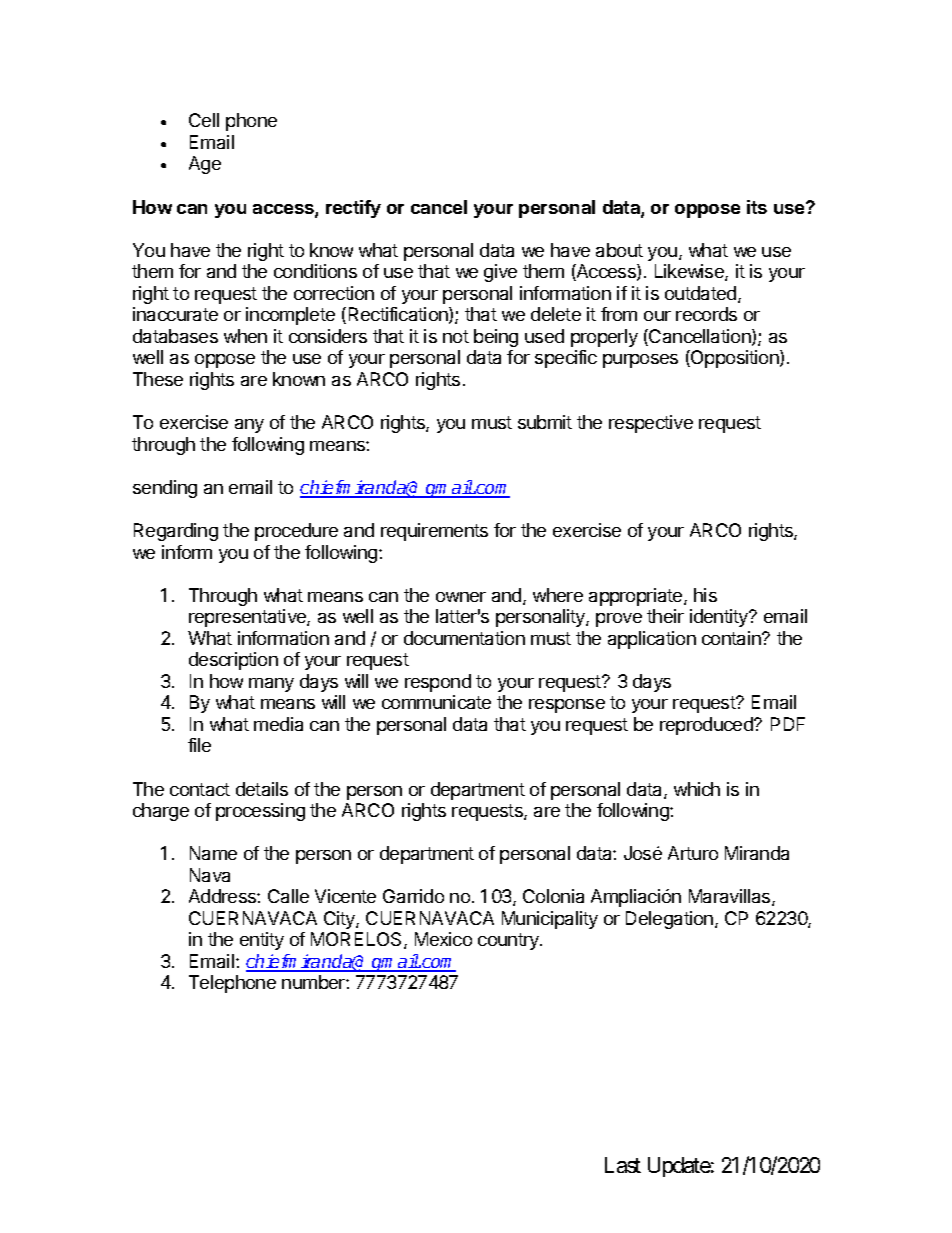 This screenshot has height=1233, width=952. What do you see at coordinates (623, 1165) in the screenshot?
I see `Last` at bounding box center [623, 1165].
